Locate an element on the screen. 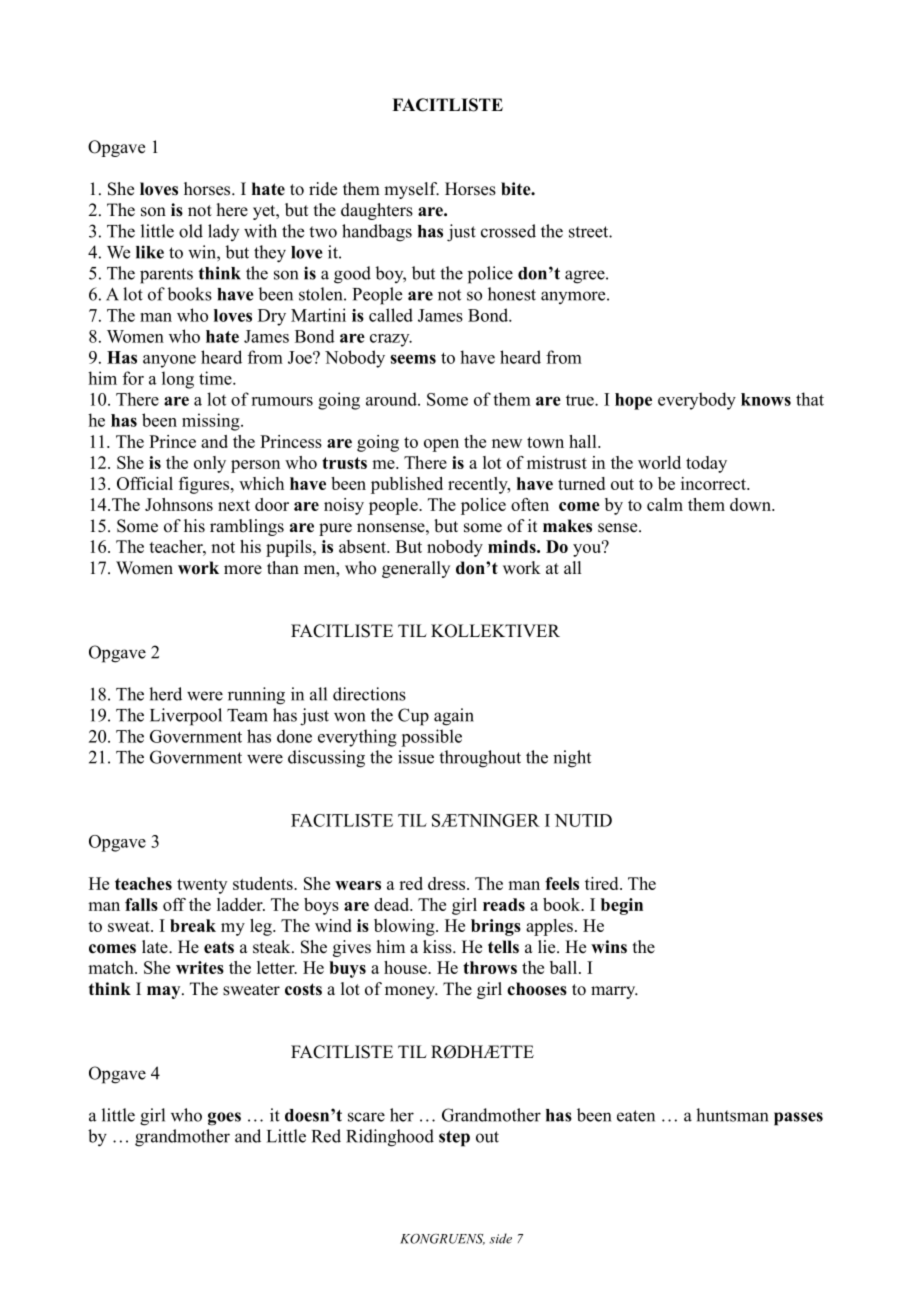 This screenshot has height=1308, width=924. everybody is located at coordinates (697, 401).
